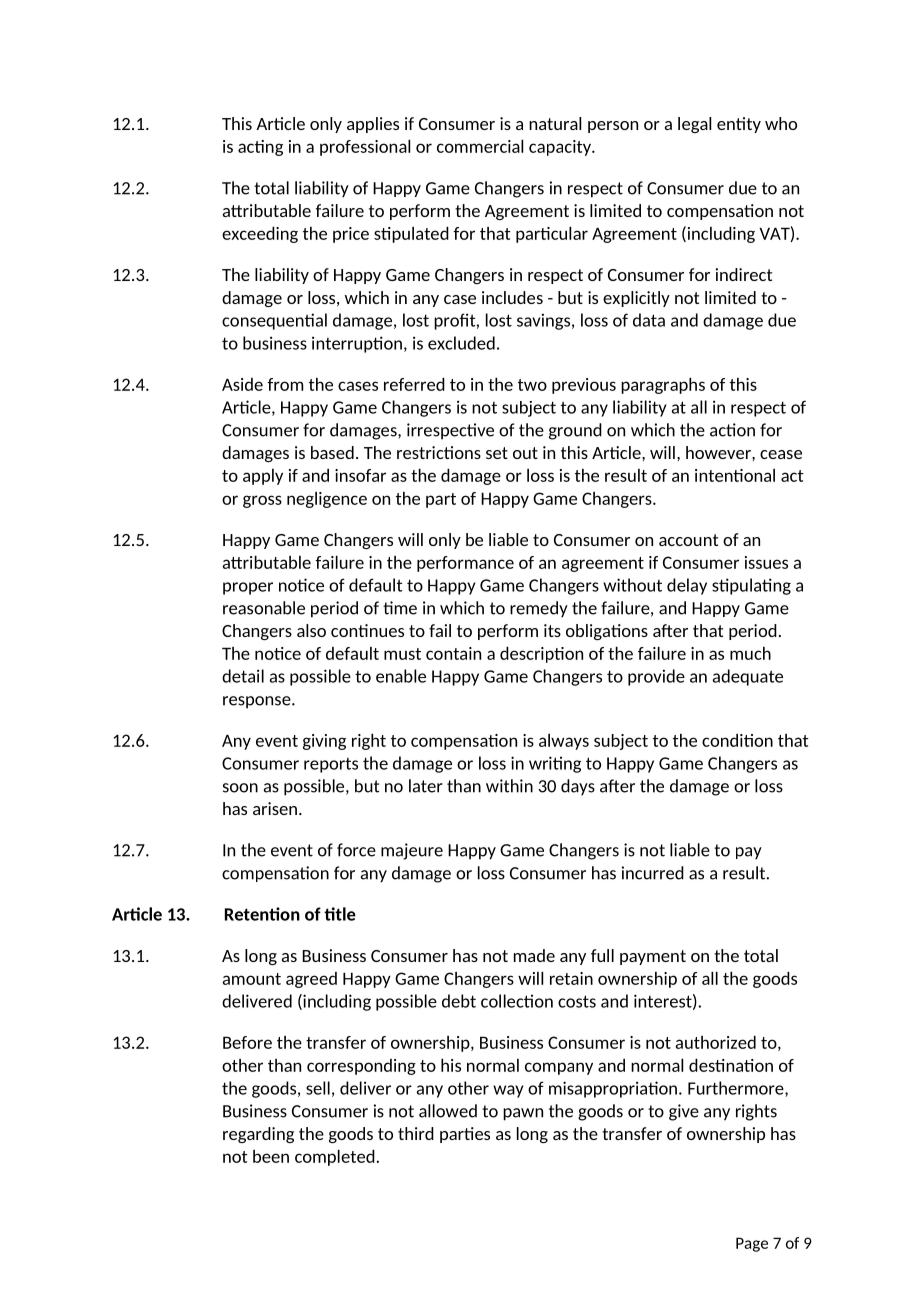 The image size is (924, 1308). What do you see at coordinates (748, 677) in the screenshot?
I see `adequate` at bounding box center [748, 677].
